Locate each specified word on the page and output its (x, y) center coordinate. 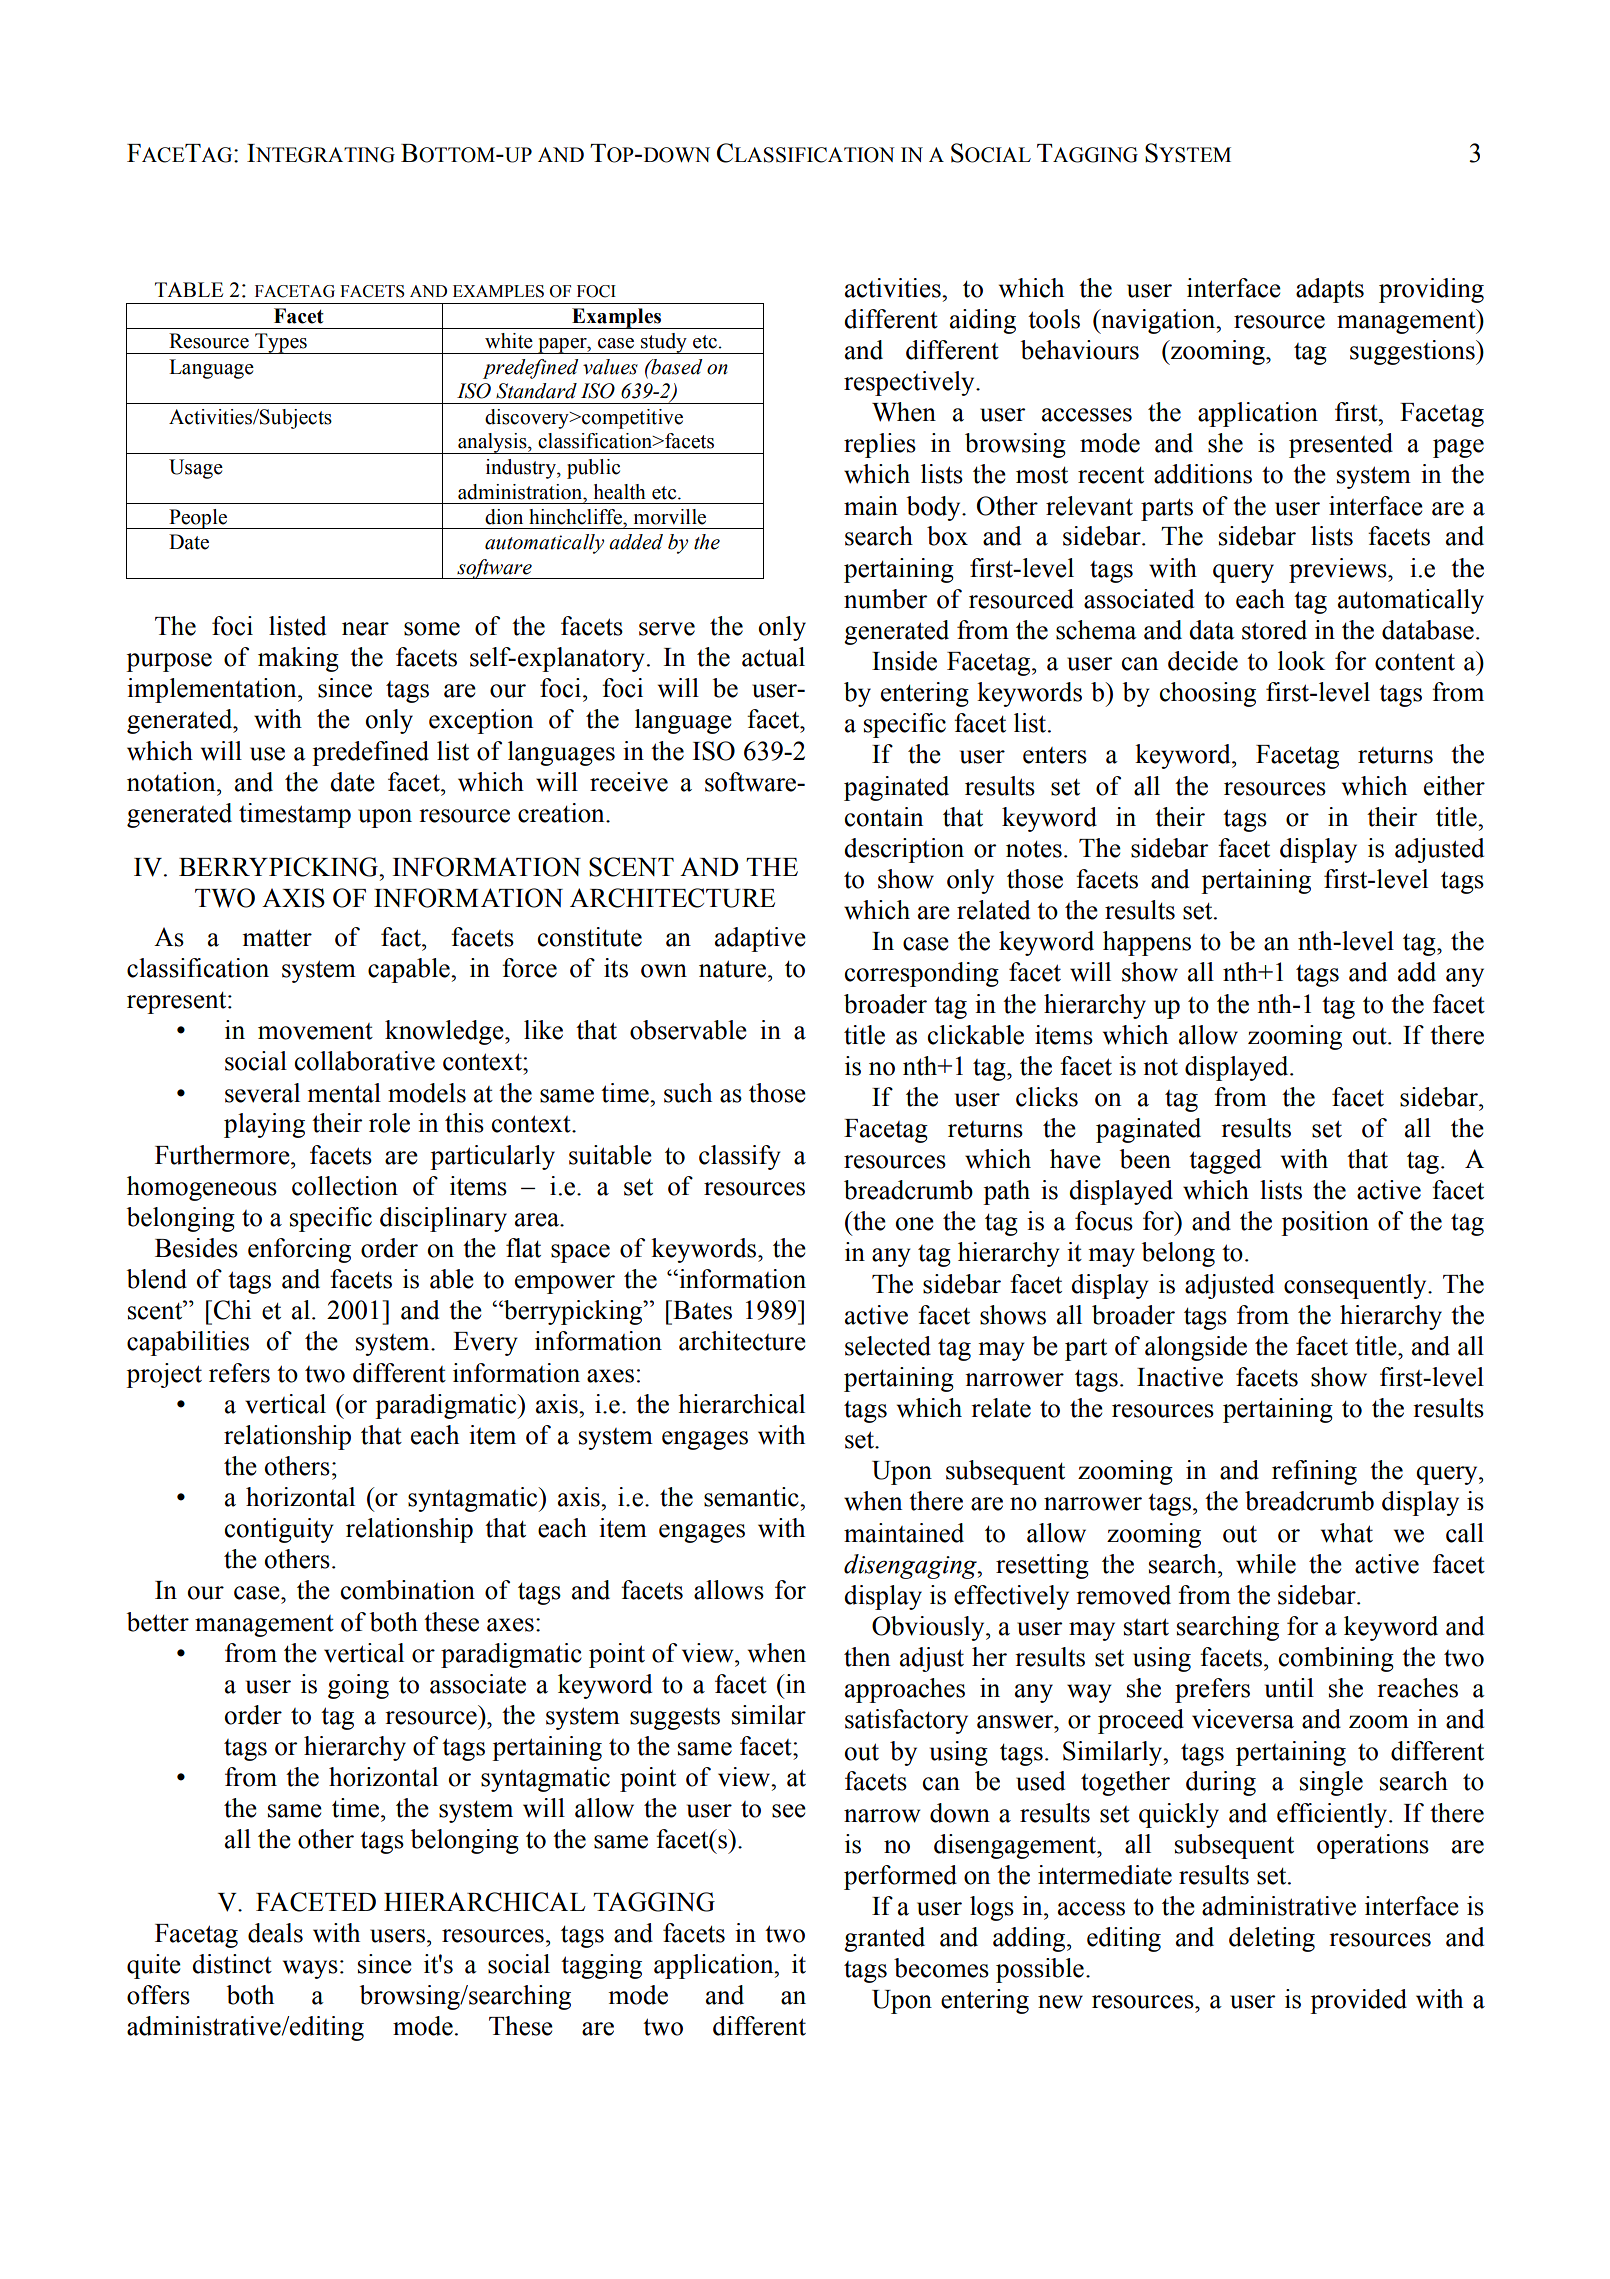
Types (281, 343)
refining (1314, 1472)
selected (888, 1346)
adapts (1330, 290)
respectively (910, 383)
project (164, 1375)
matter (277, 938)
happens (1147, 943)
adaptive (760, 939)
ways (310, 1969)
